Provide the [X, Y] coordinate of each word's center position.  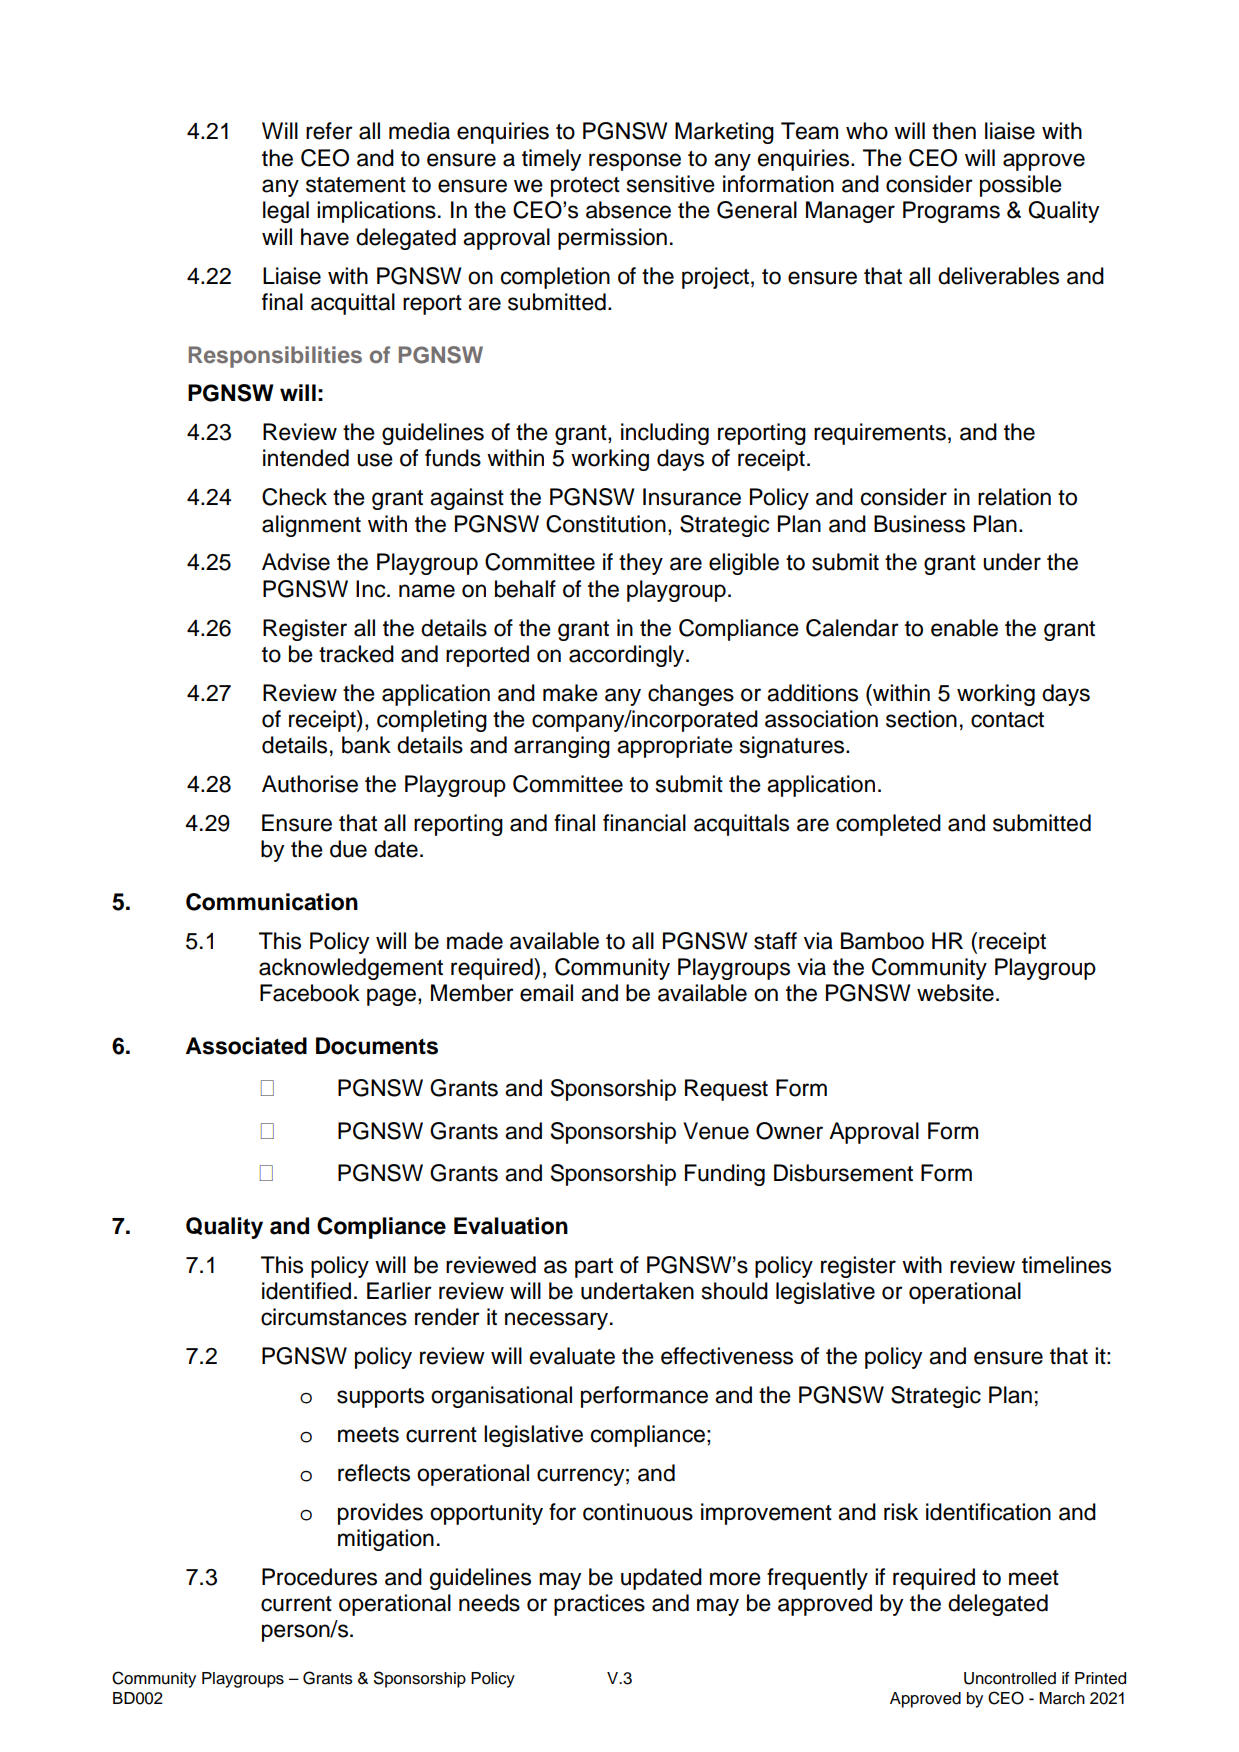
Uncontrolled [1010, 1678]
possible [1021, 186]
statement [356, 185]
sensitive [671, 184]
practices [599, 1605]
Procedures [319, 1577]
